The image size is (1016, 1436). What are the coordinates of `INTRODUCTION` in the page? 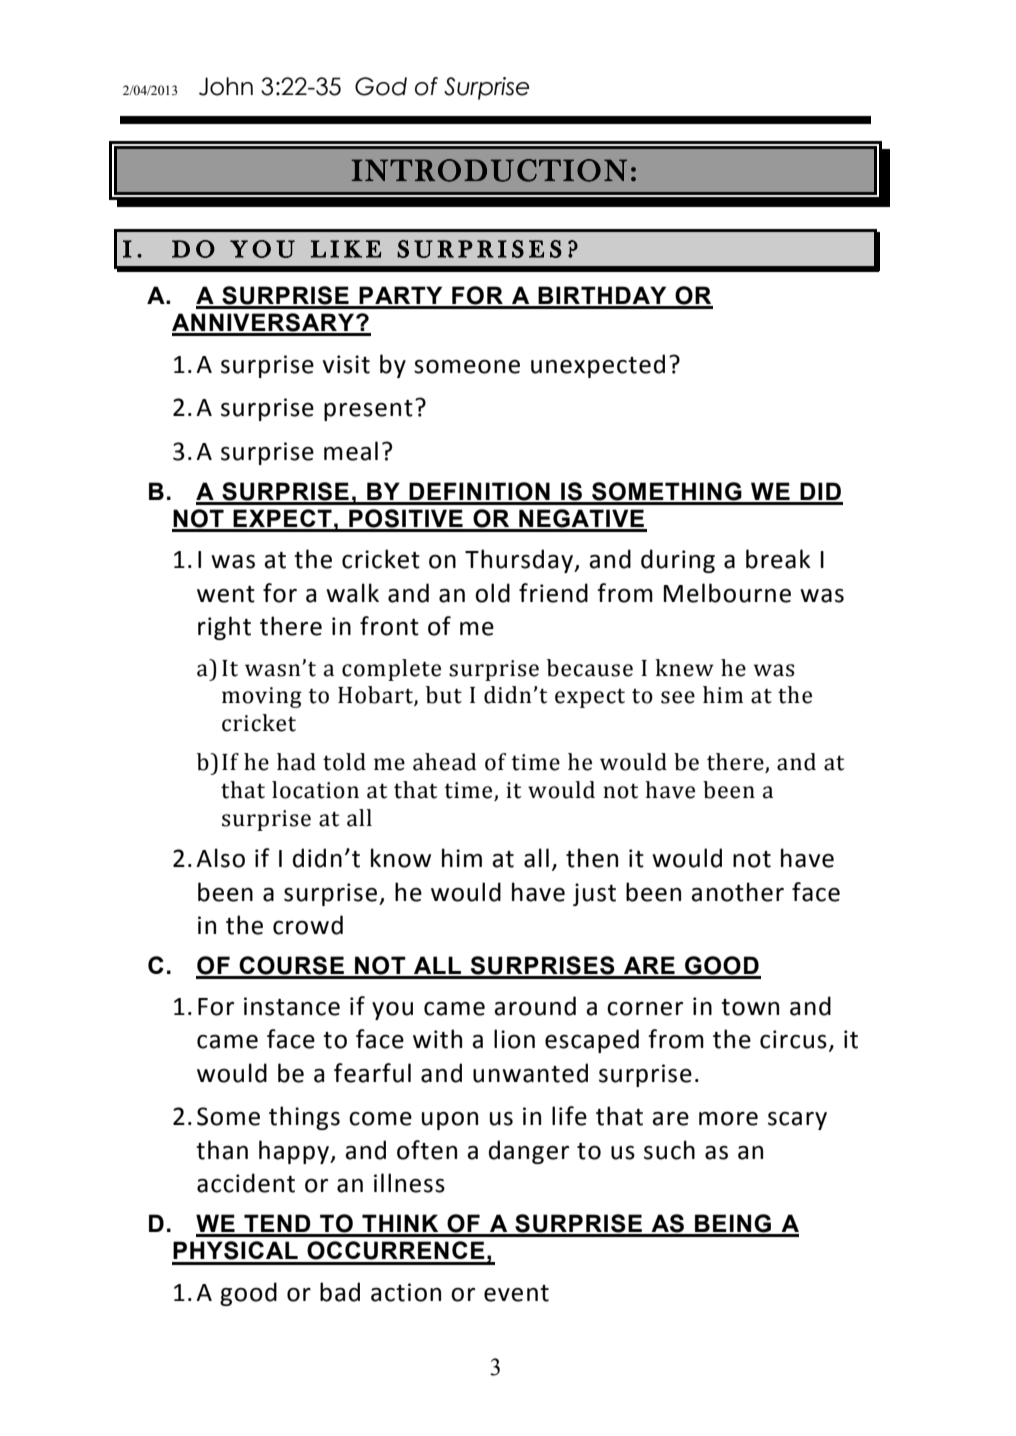 It's located at (489, 170).
